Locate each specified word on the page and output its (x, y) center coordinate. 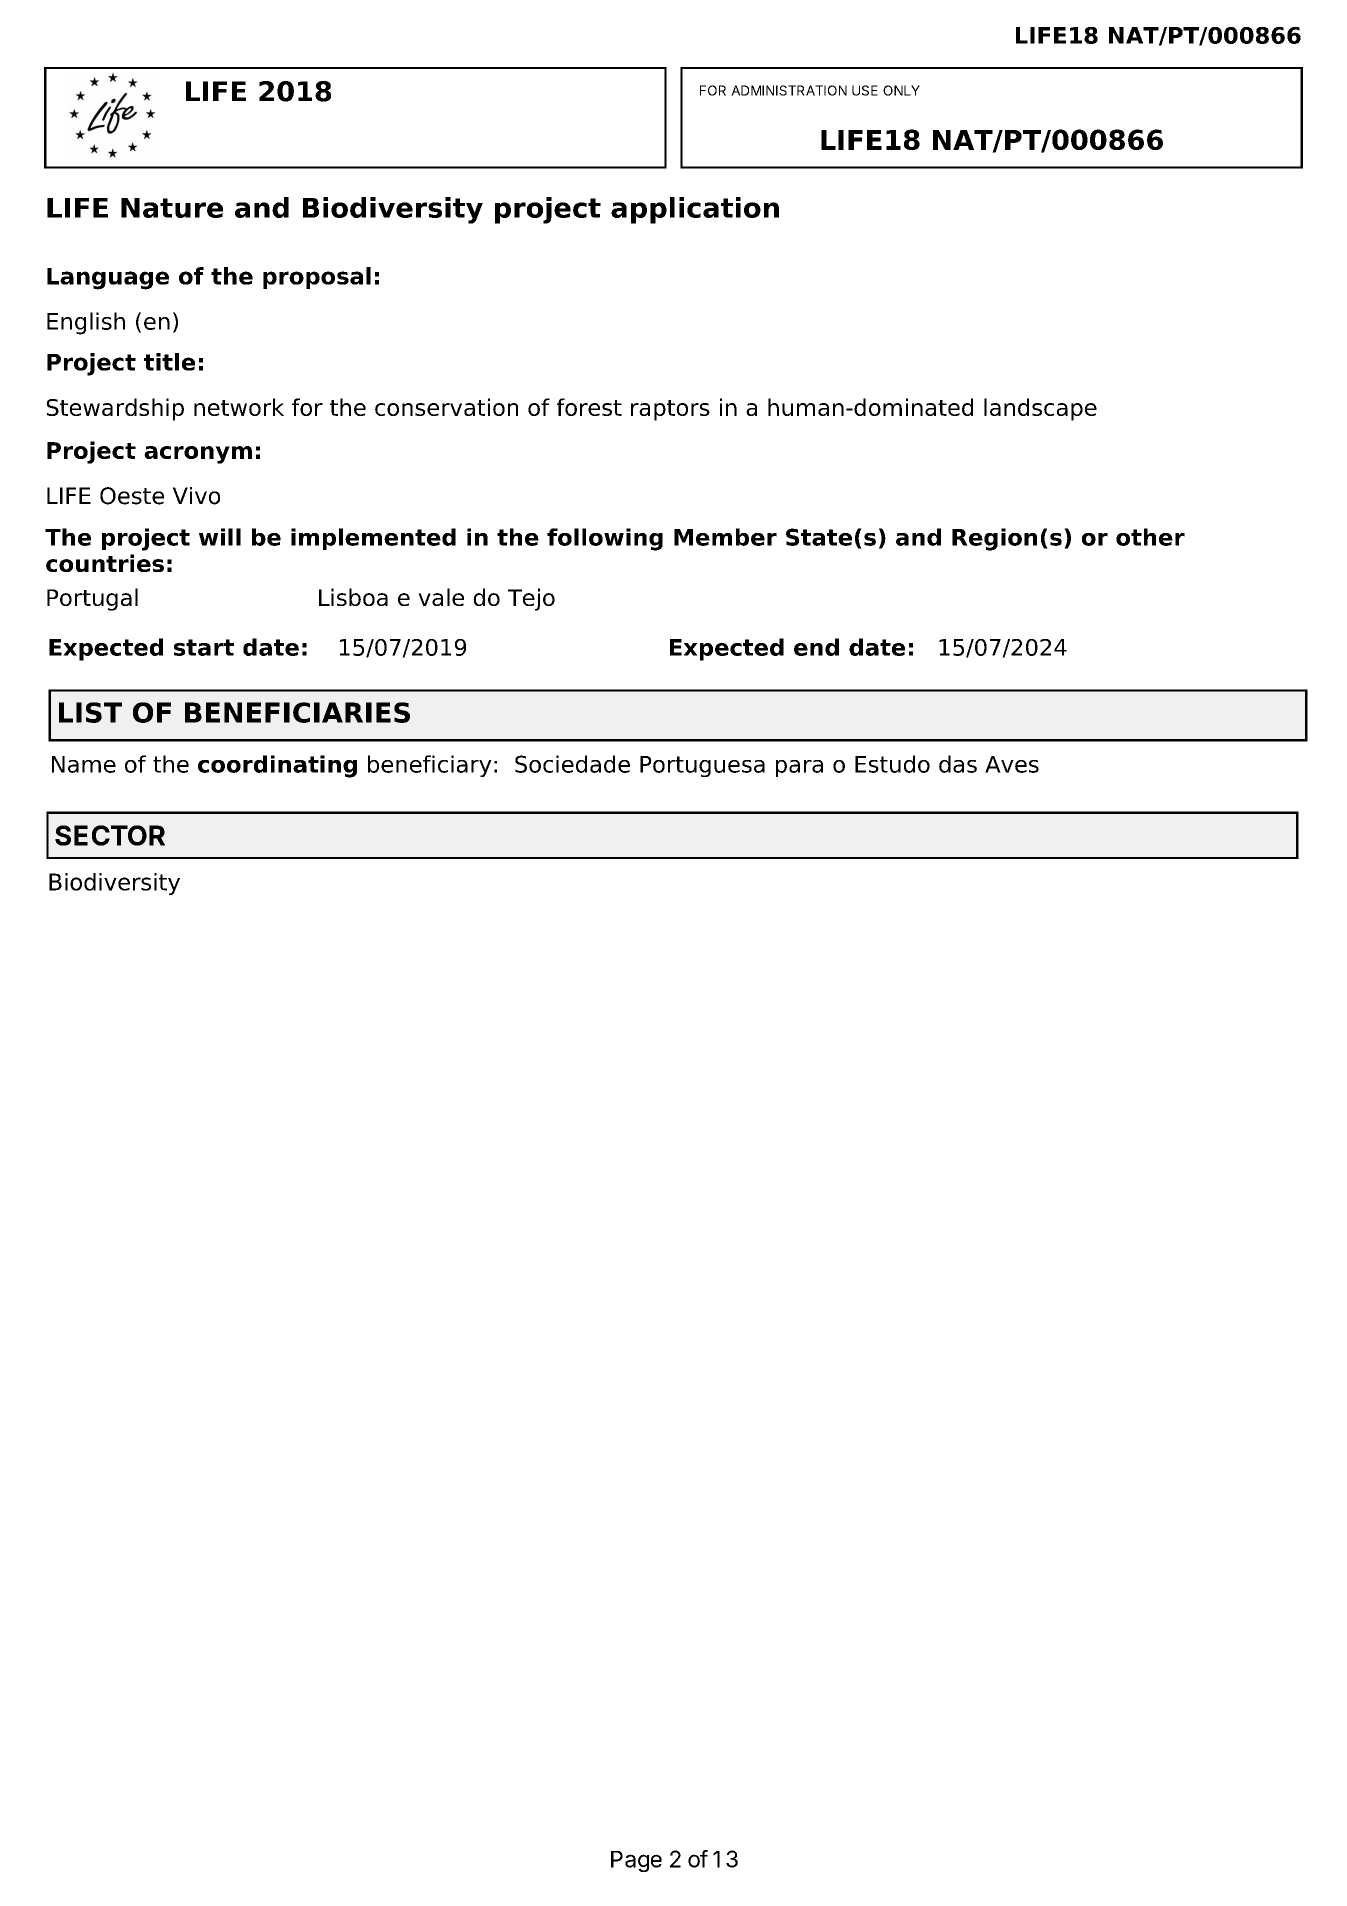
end (816, 647)
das (958, 764)
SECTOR (110, 835)
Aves (1012, 764)
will (220, 537)
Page (636, 1861)
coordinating (277, 766)
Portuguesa (702, 766)
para (799, 768)
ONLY (901, 90)
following (605, 539)
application (695, 210)
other (1150, 537)
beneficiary (430, 766)
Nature (172, 208)
